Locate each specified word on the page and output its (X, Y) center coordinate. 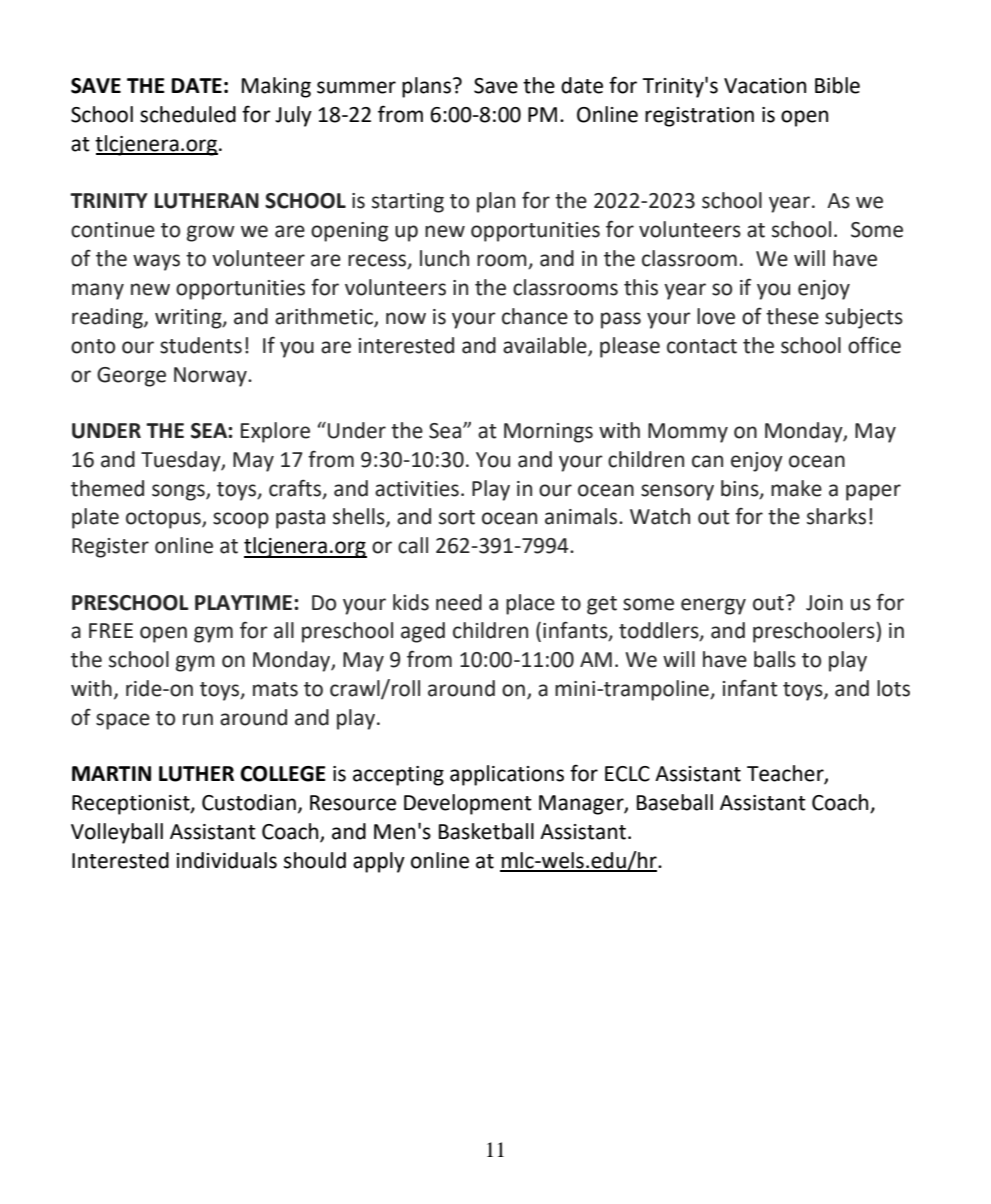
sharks (836, 516)
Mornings (548, 433)
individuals (227, 860)
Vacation (765, 86)
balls (775, 659)
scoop (241, 520)
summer (356, 87)
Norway (211, 377)
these (792, 316)
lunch (444, 258)
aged (423, 632)
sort (457, 517)
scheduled (188, 114)
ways (156, 262)
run (198, 719)
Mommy (688, 433)
